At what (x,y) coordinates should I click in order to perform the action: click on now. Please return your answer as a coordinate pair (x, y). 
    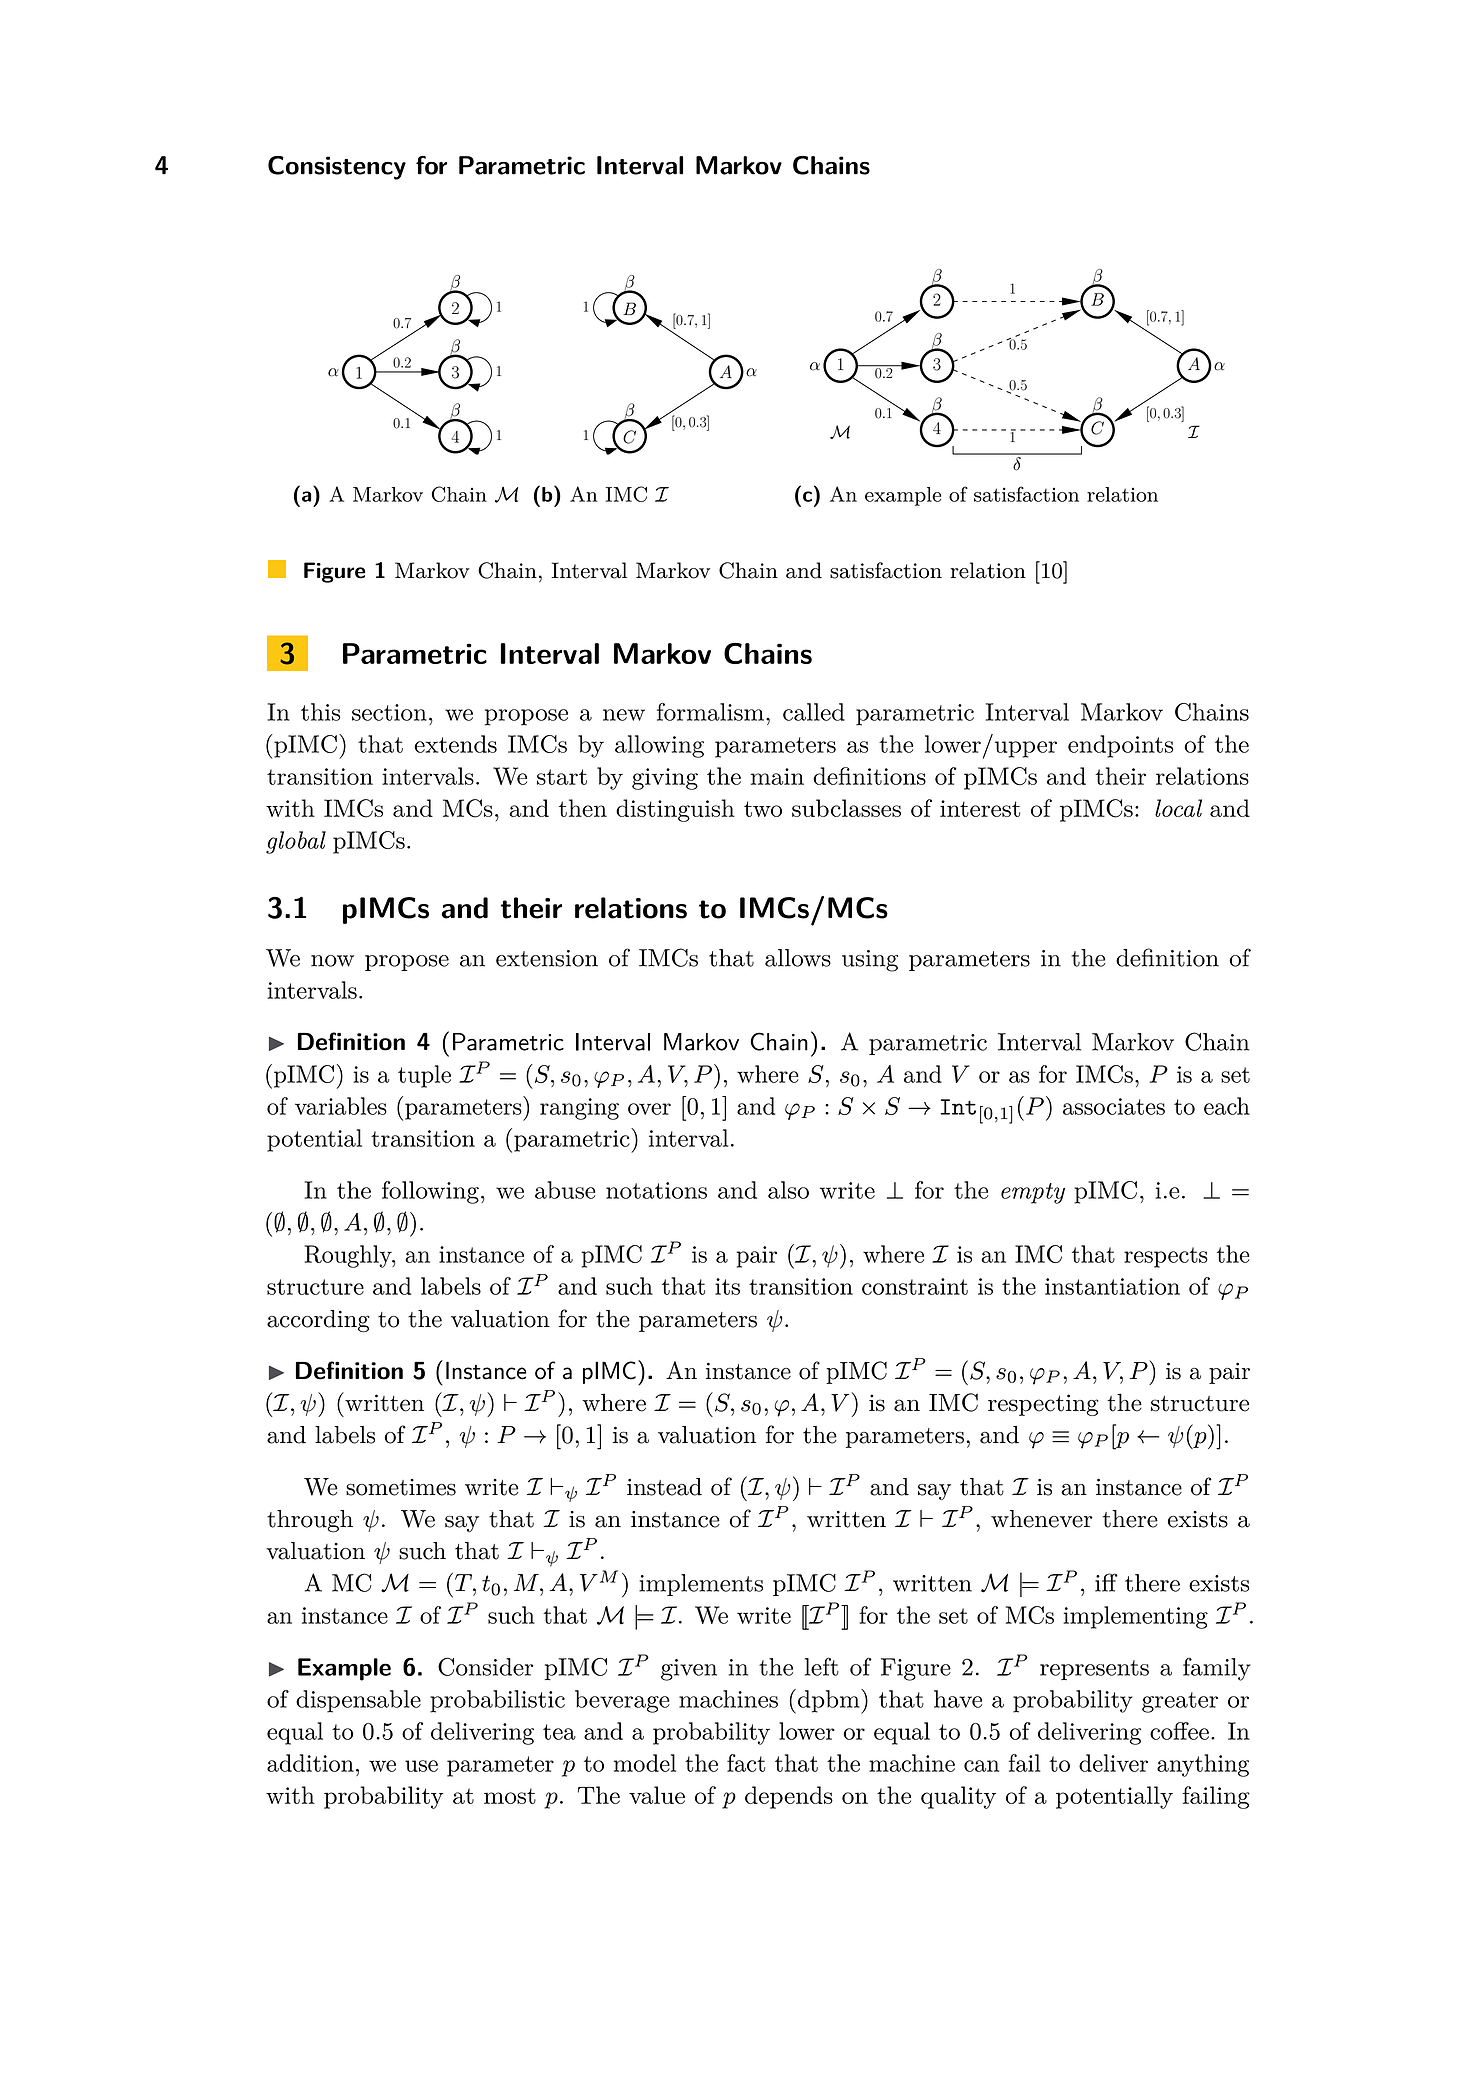
    Looking at the image, I should click on (332, 961).
